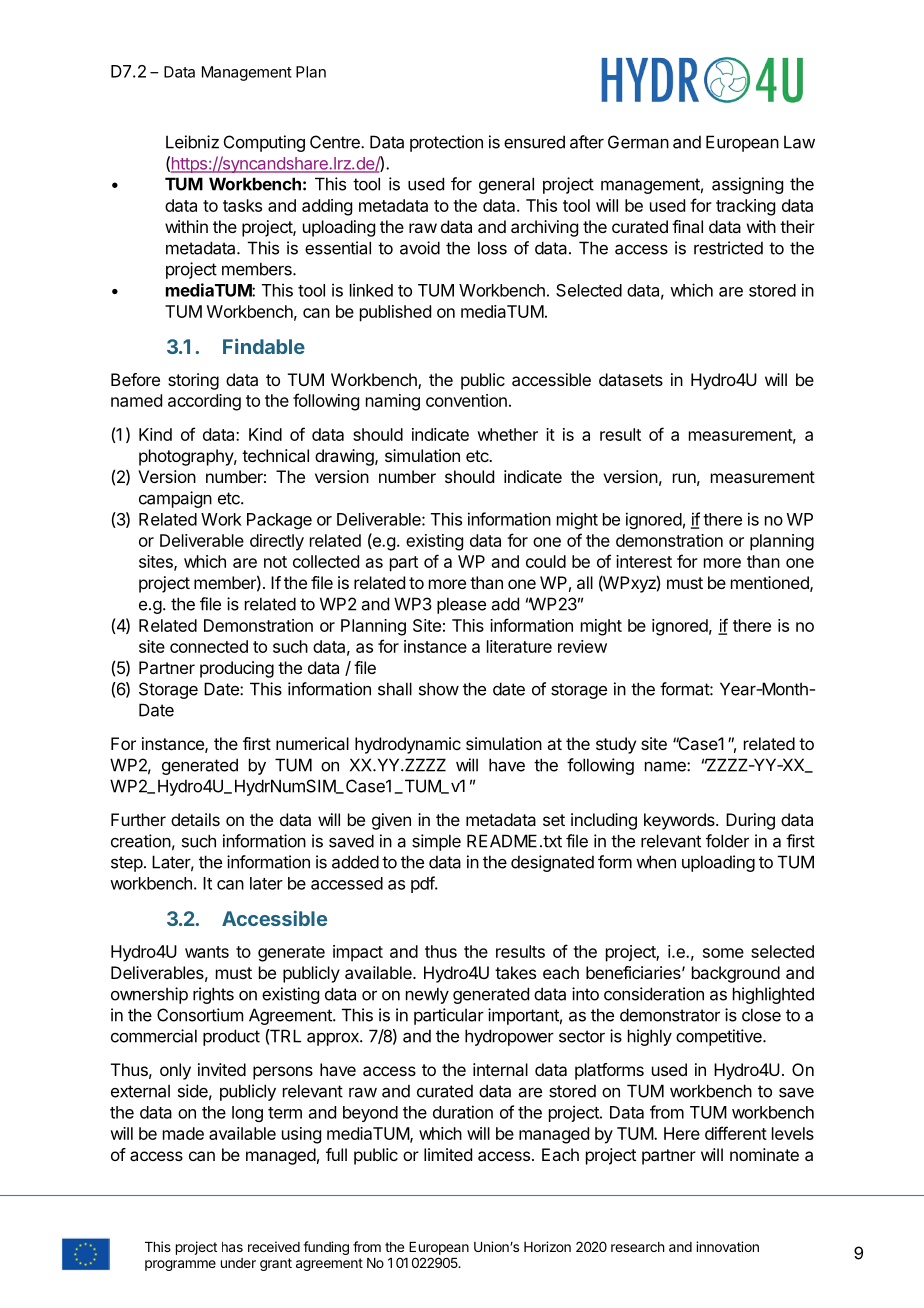 This page has width=924, height=1308. What do you see at coordinates (446, 143) in the page?
I see `protection` at bounding box center [446, 143].
